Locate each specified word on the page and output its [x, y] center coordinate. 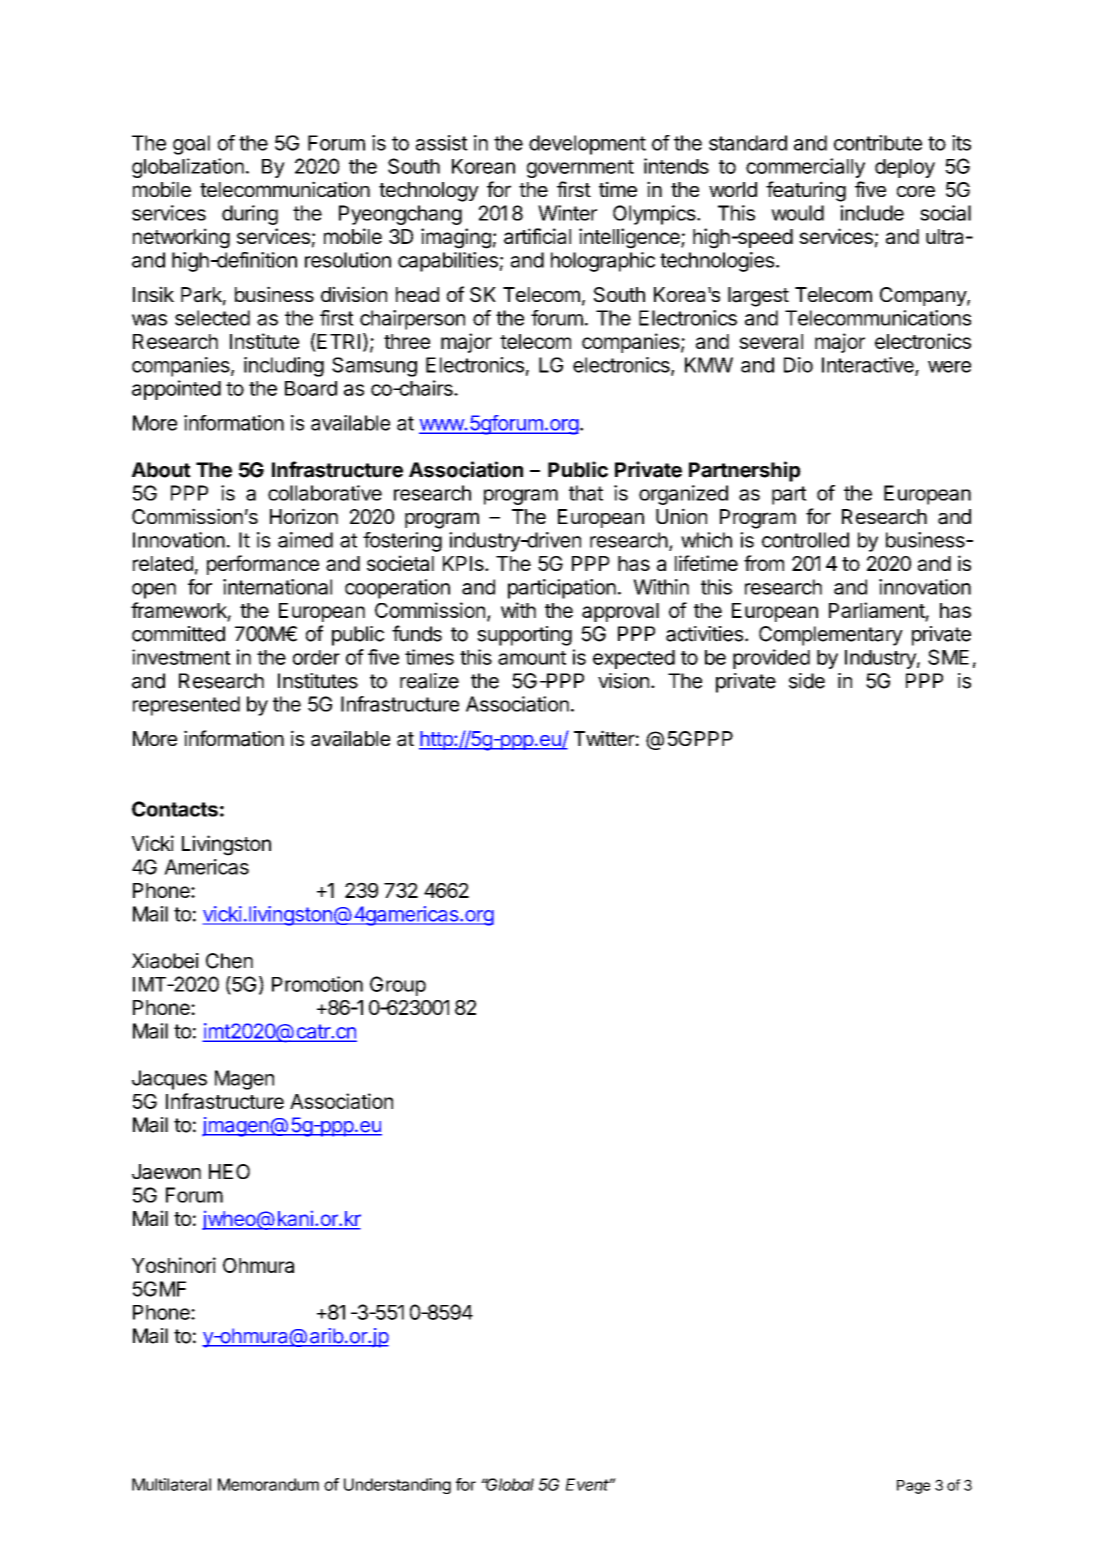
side [807, 681]
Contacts [175, 809]
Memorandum [268, 1484]
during [250, 215]
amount [532, 658]
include [872, 213]
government [580, 169]
